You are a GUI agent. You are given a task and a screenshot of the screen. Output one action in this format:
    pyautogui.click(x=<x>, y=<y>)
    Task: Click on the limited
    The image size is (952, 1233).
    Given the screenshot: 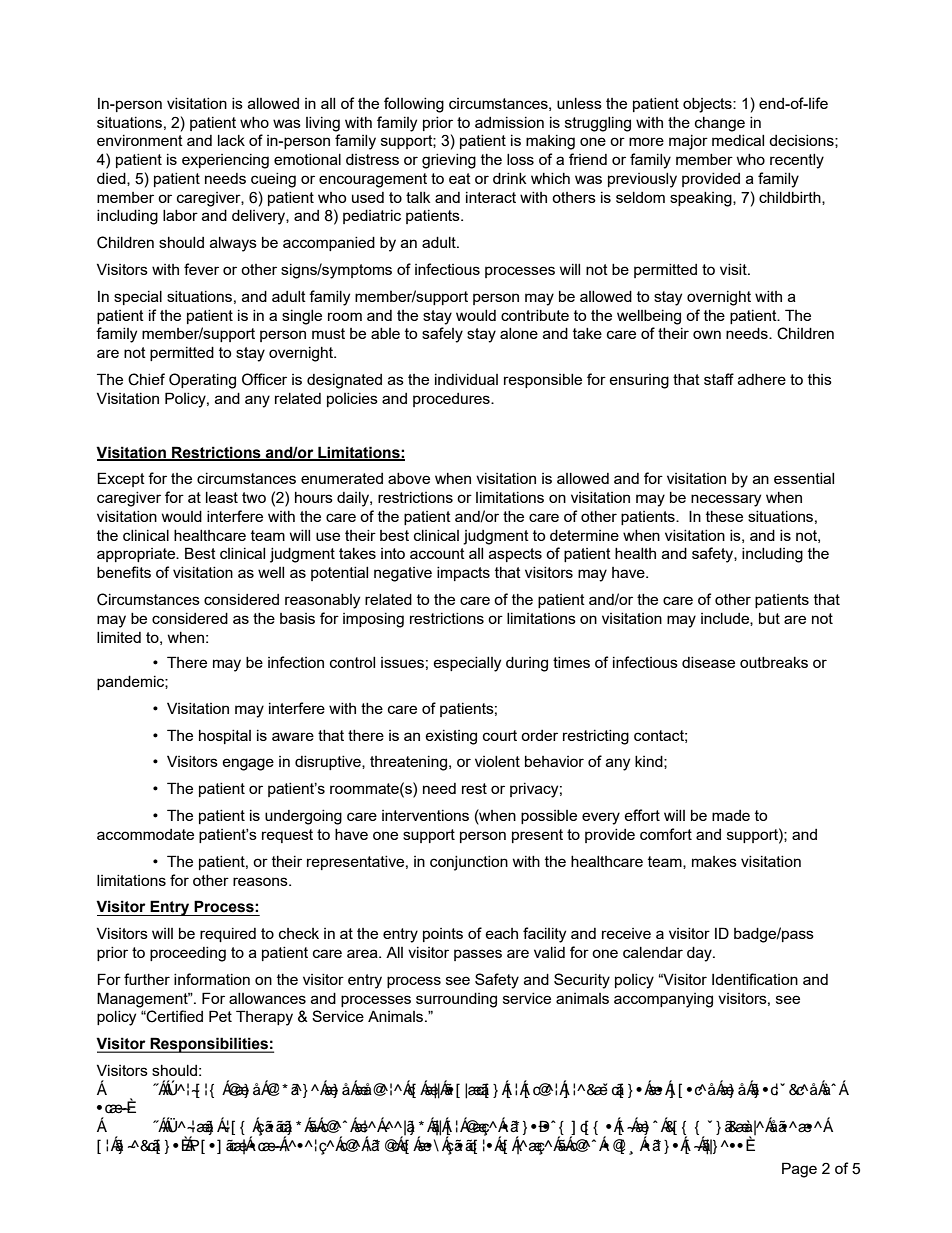 What is the action you would take?
    pyautogui.click(x=119, y=637)
